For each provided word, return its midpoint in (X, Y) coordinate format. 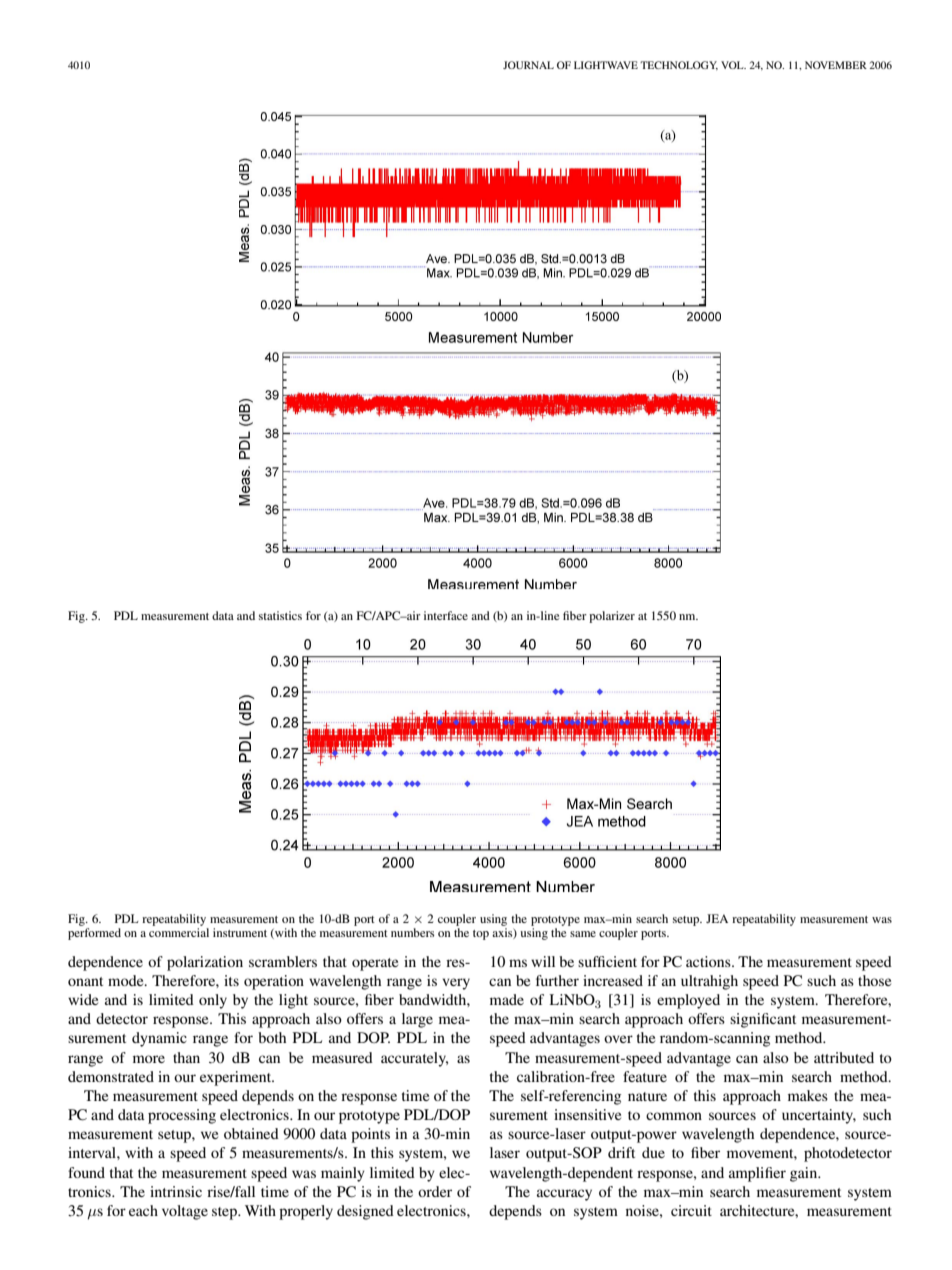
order (435, 1191)
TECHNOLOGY (679, 66)
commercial (179, 932)
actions (709, 961)
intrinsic (176, 1191)
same (583, 934)
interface (446, 615)
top (481, 935)
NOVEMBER (836, 65)
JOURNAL (528, 65)
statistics (280, 615)
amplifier (757, 1174)
